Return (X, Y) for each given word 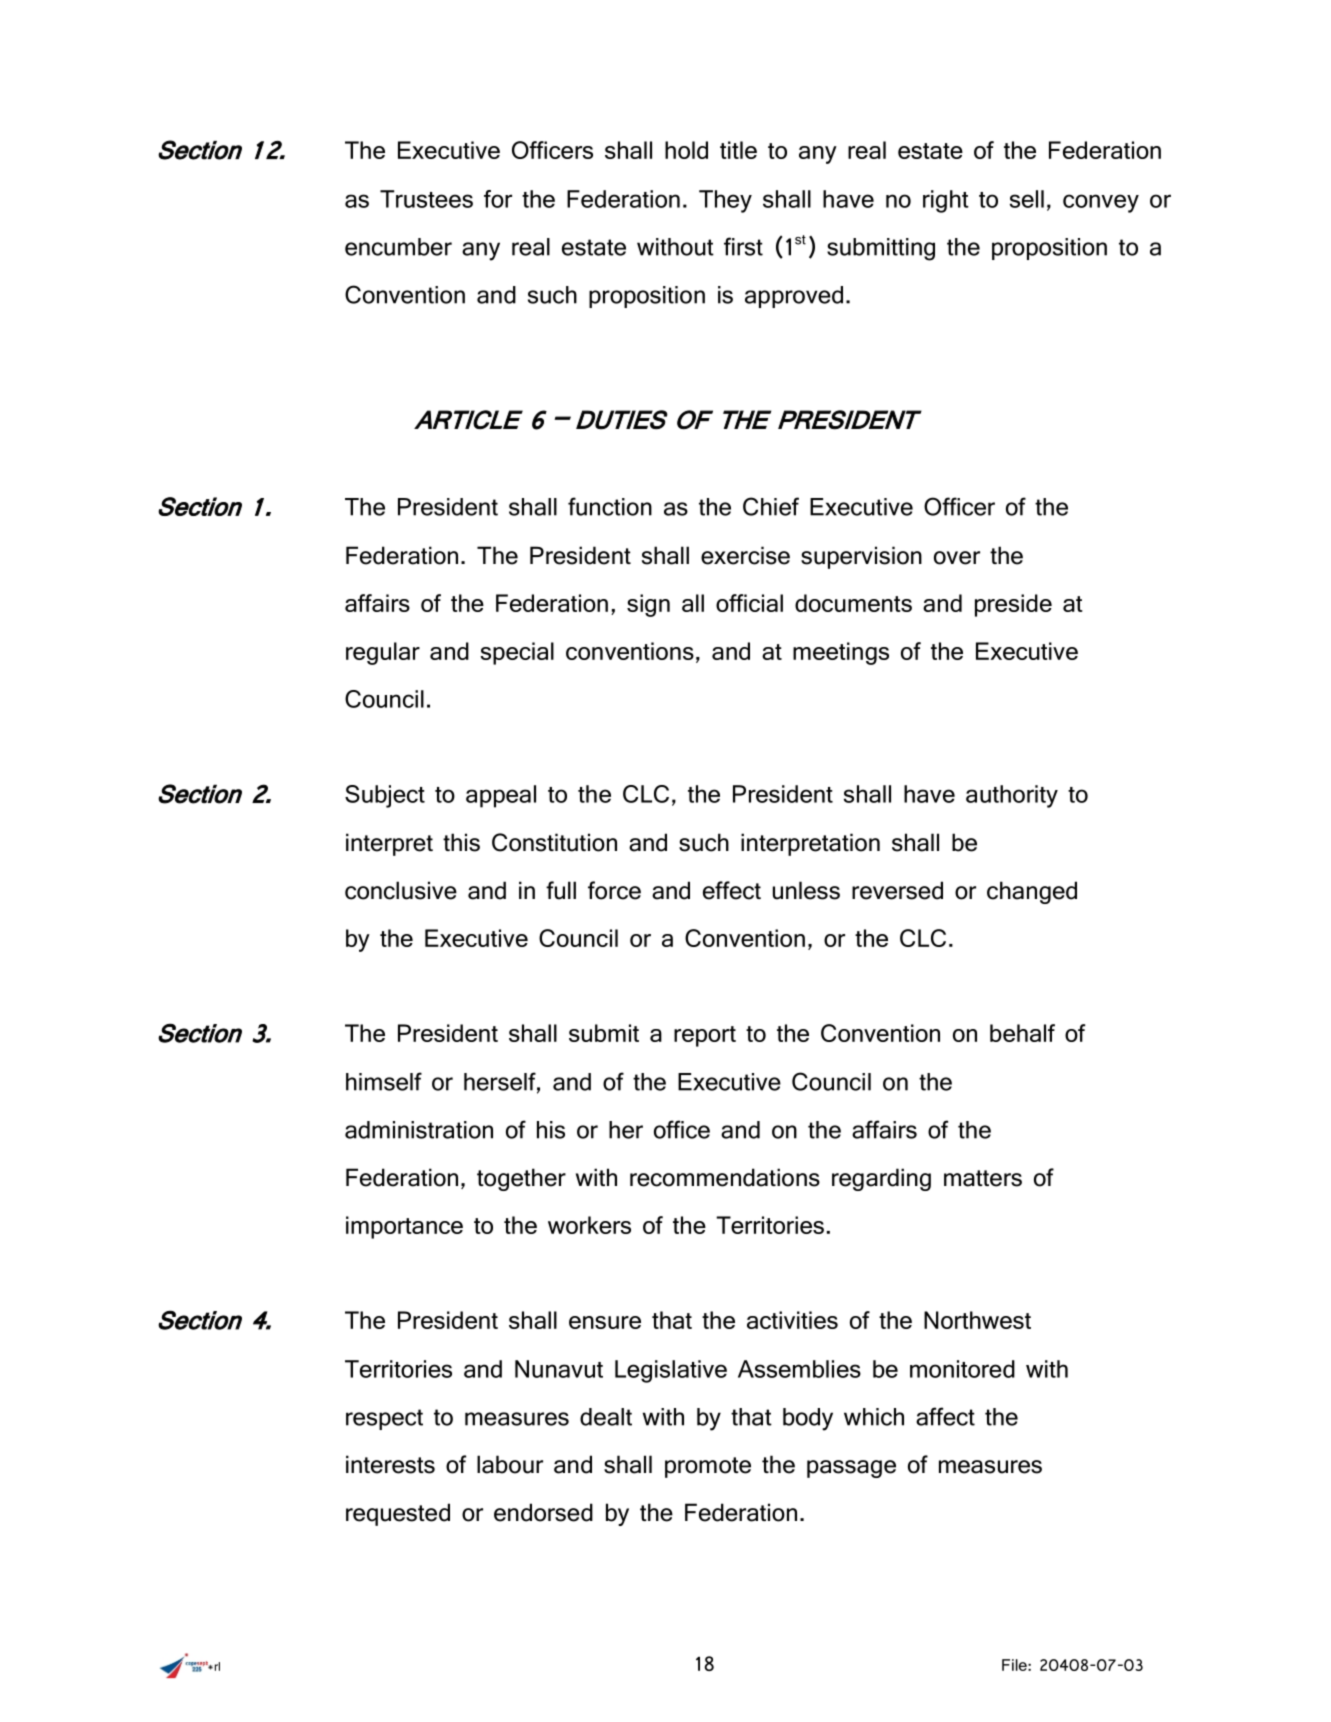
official (749, 603)
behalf (1022, 1033)
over (957, 558)
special (517, 653)
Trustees (426, 199)
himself (384, 1081)
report (705, 1036)
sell (1027, 199)
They (725, 201)
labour (510, 1464)
